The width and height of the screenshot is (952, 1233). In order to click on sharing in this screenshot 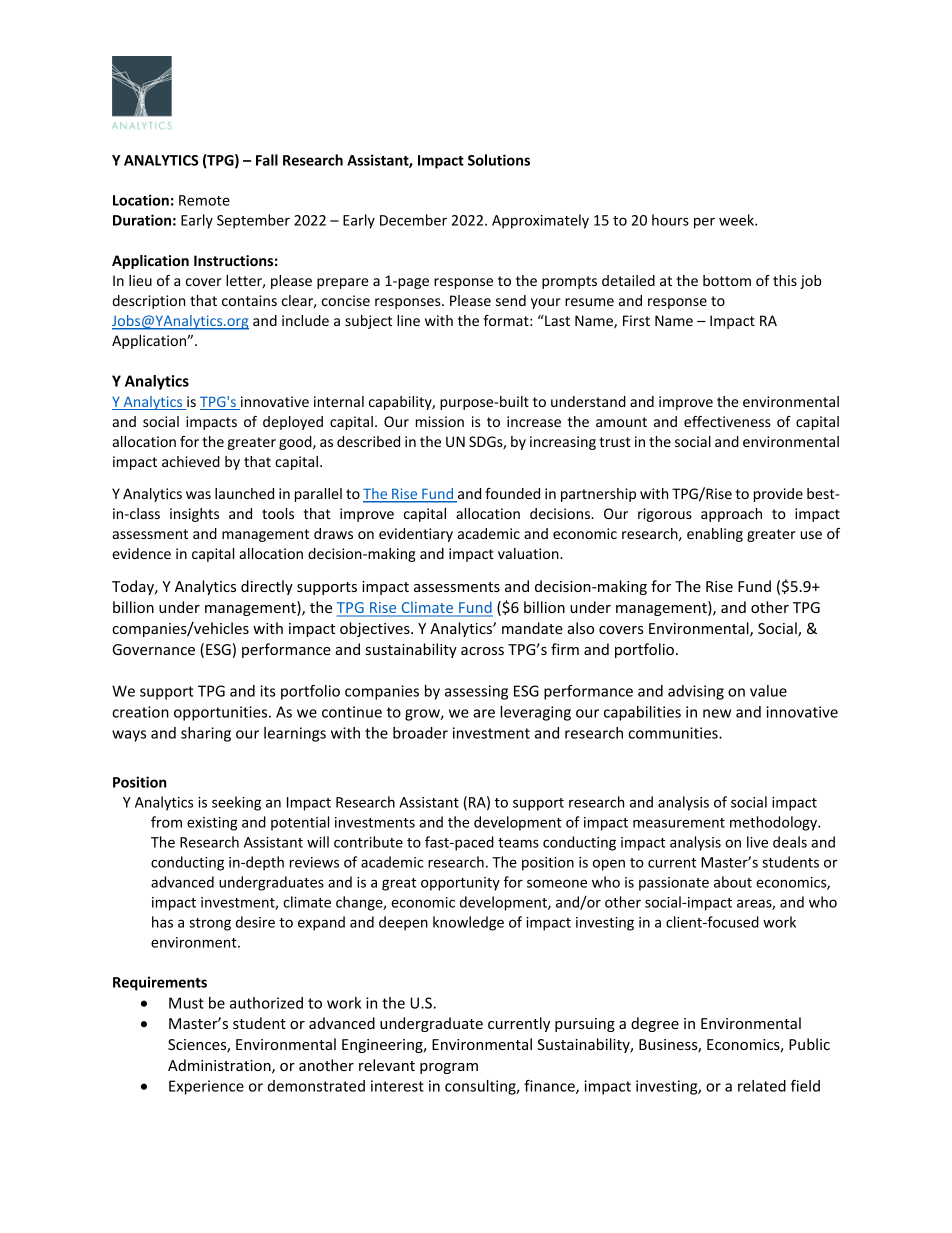, I will do `click(206, 734)`.
